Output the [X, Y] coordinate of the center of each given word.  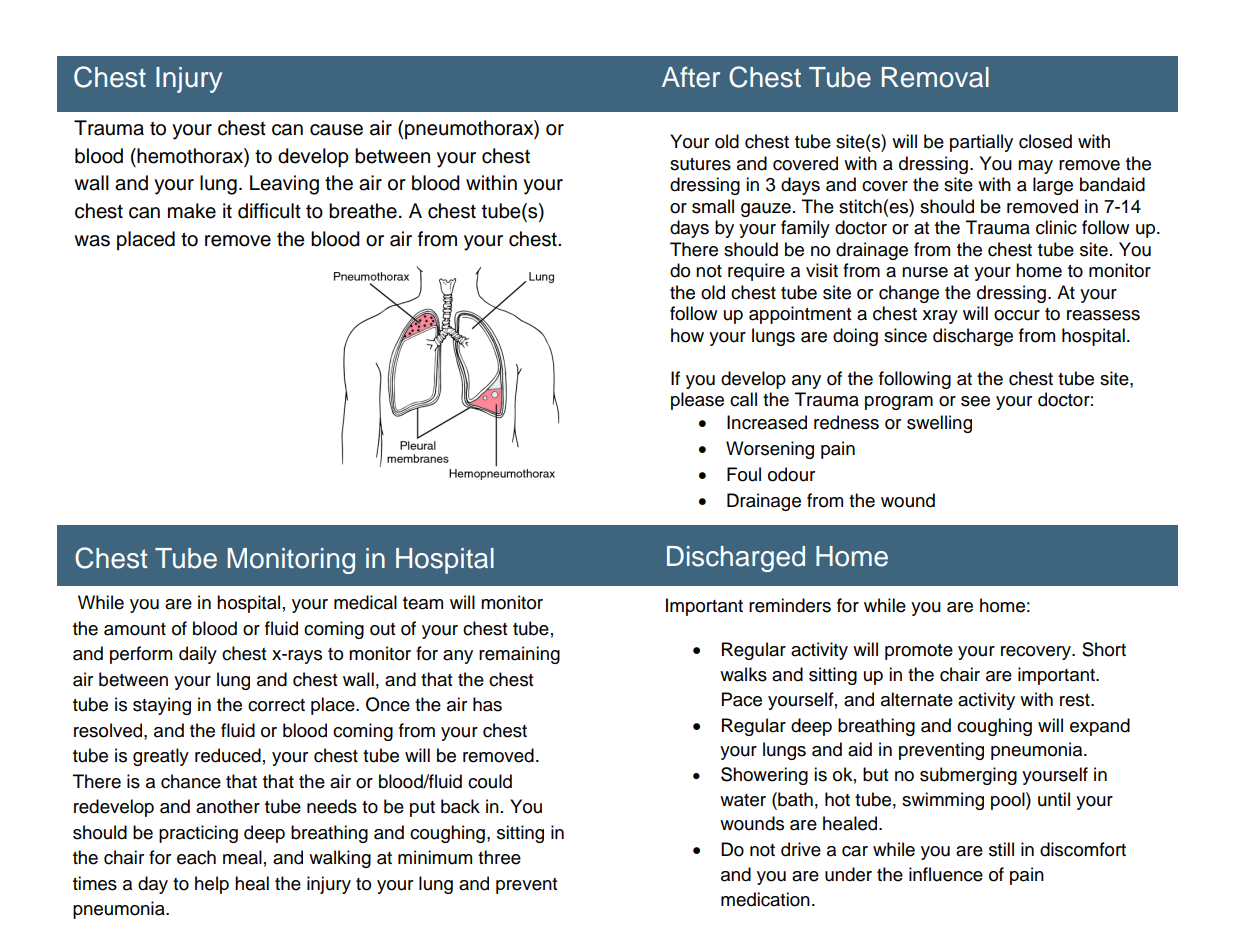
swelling [939, 424]
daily [198, 655]
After [691, 77]
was [92, 241]
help [212, 885]
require [756, 272]
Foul [744, 474]
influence [946, 874]
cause [336, 130]
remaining [519, 655]
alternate [917, 699]
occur [1017, 315]
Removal [935, 77]
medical [365, 602]
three [499, 857]
